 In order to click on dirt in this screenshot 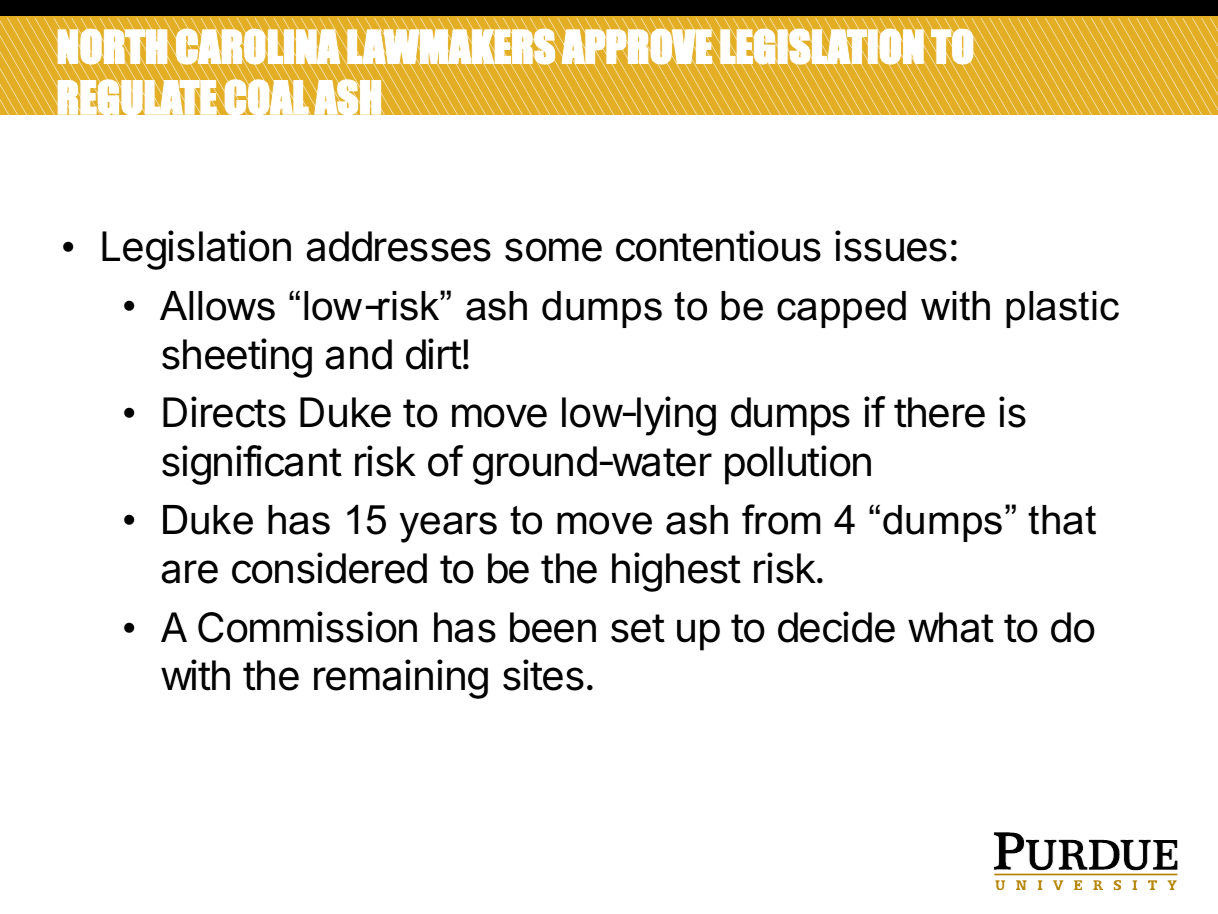, I will do `click(434, 354)`.
